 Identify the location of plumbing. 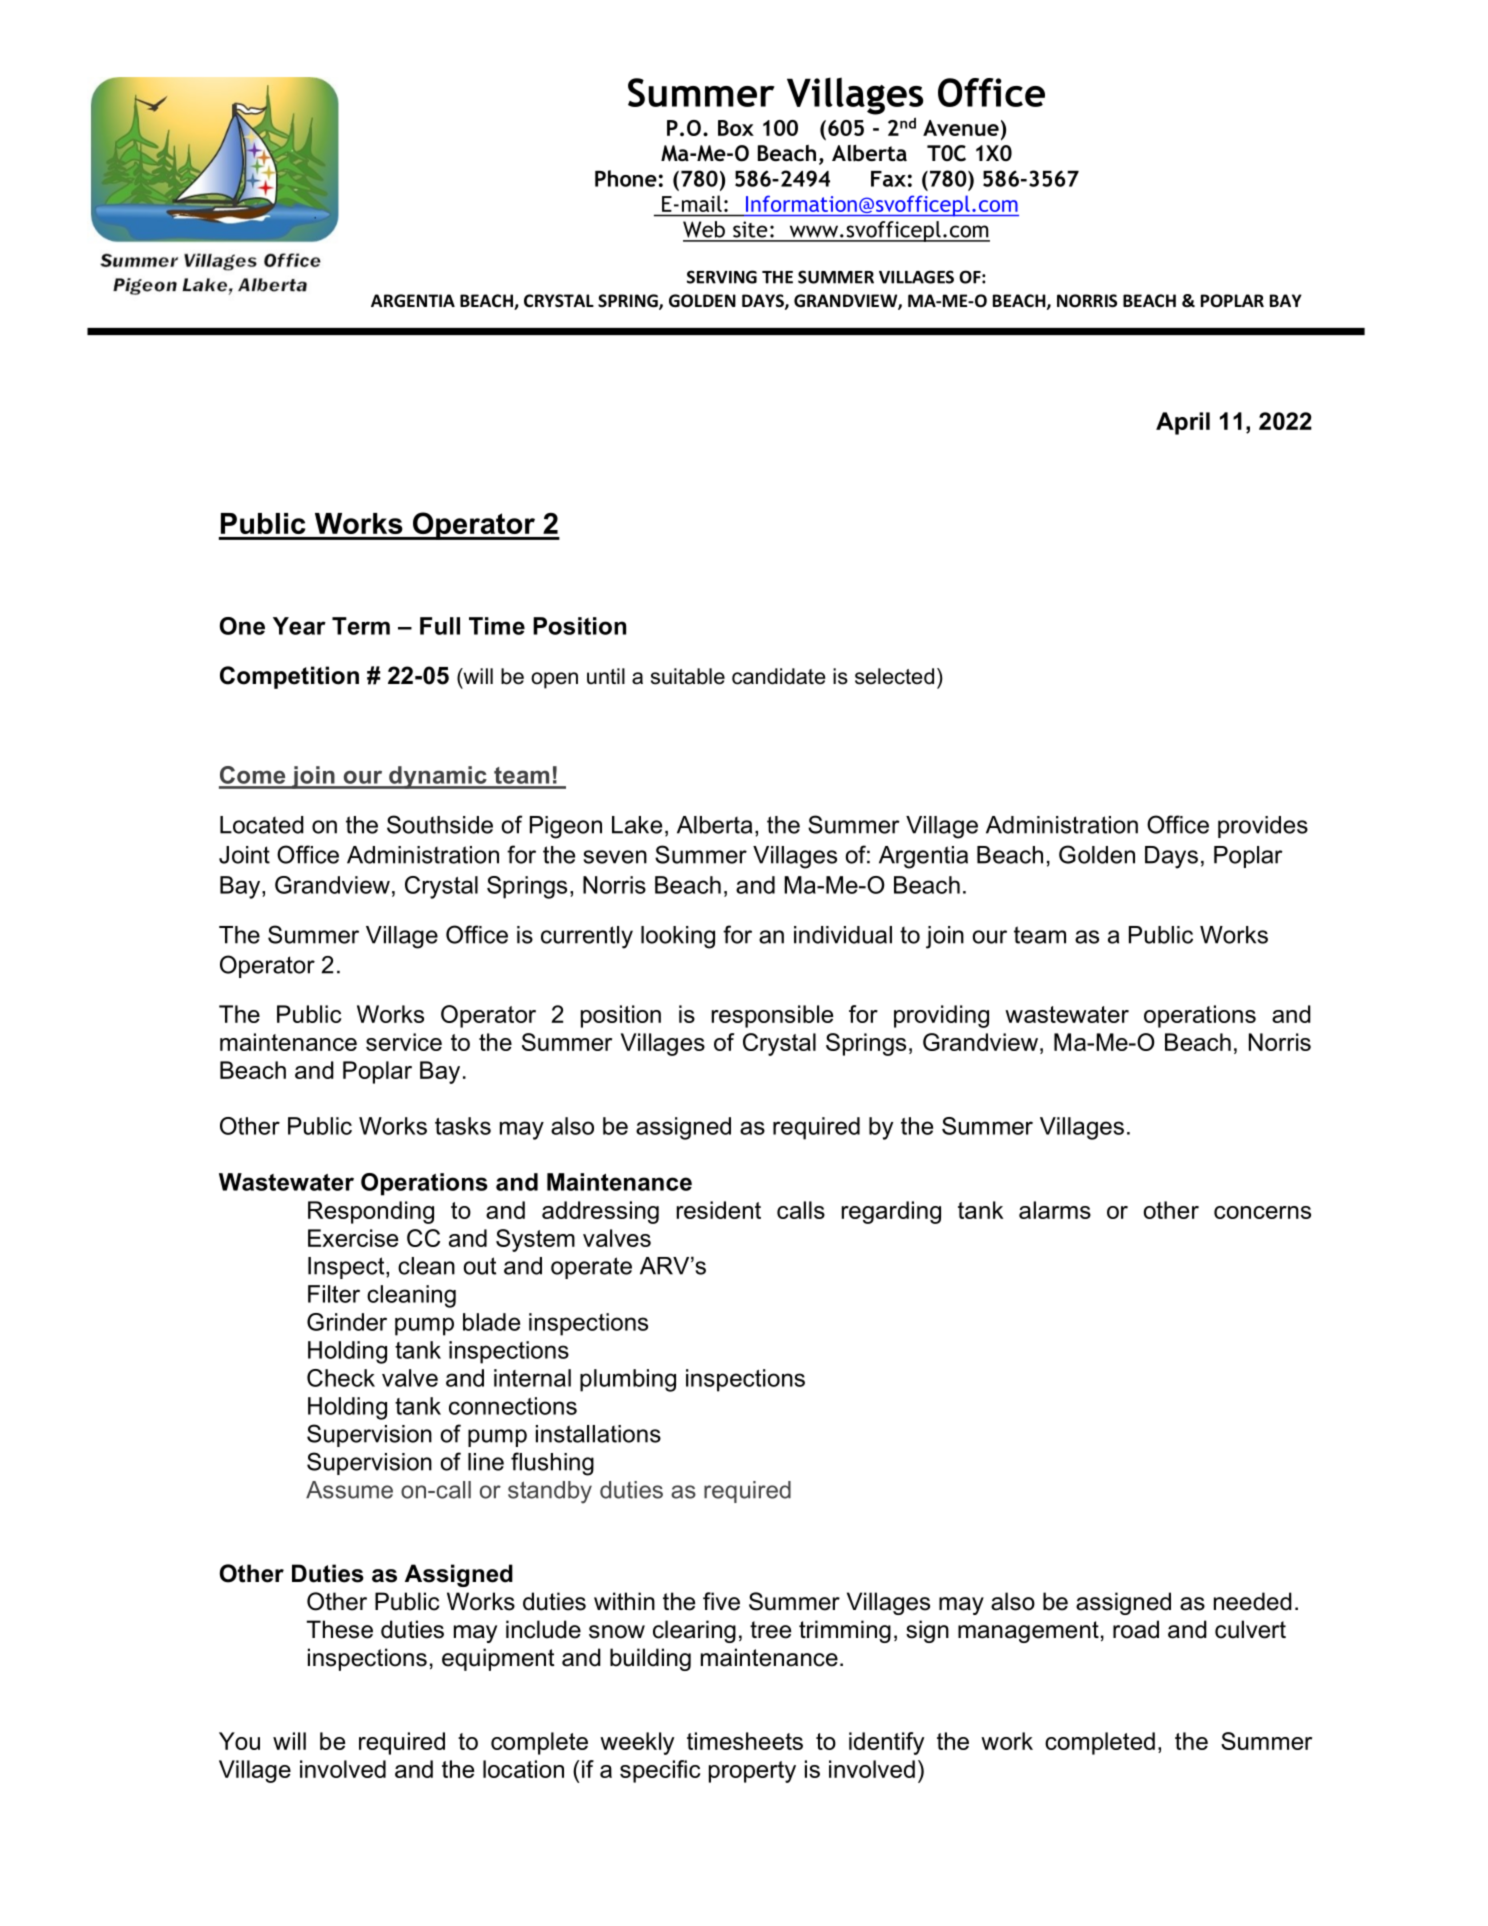
(628, 1380).
